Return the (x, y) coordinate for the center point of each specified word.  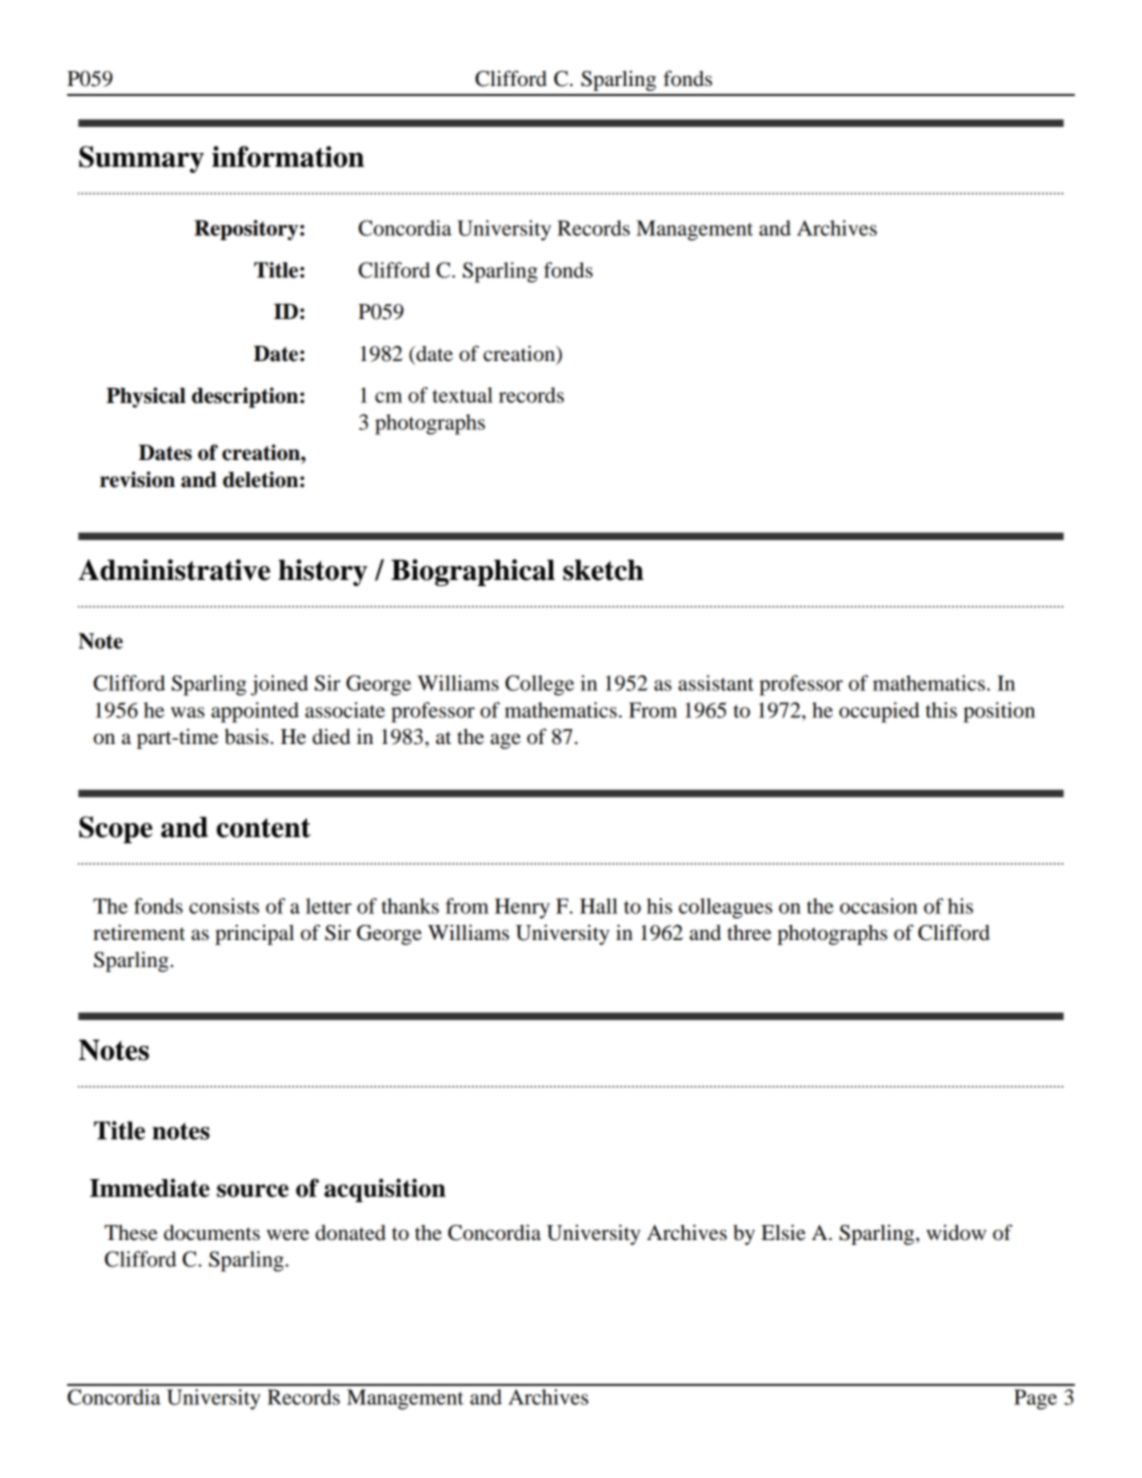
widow (956, 1233)
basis (247, 736)
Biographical (473, 572)
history (322, 572)
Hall (599, 906)
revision (137, 479)
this (941, 710)
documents (212, 1233)
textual (462, 395)
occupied (879, 712)
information (288, 156)
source (253, 1190)
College (539, 685)
